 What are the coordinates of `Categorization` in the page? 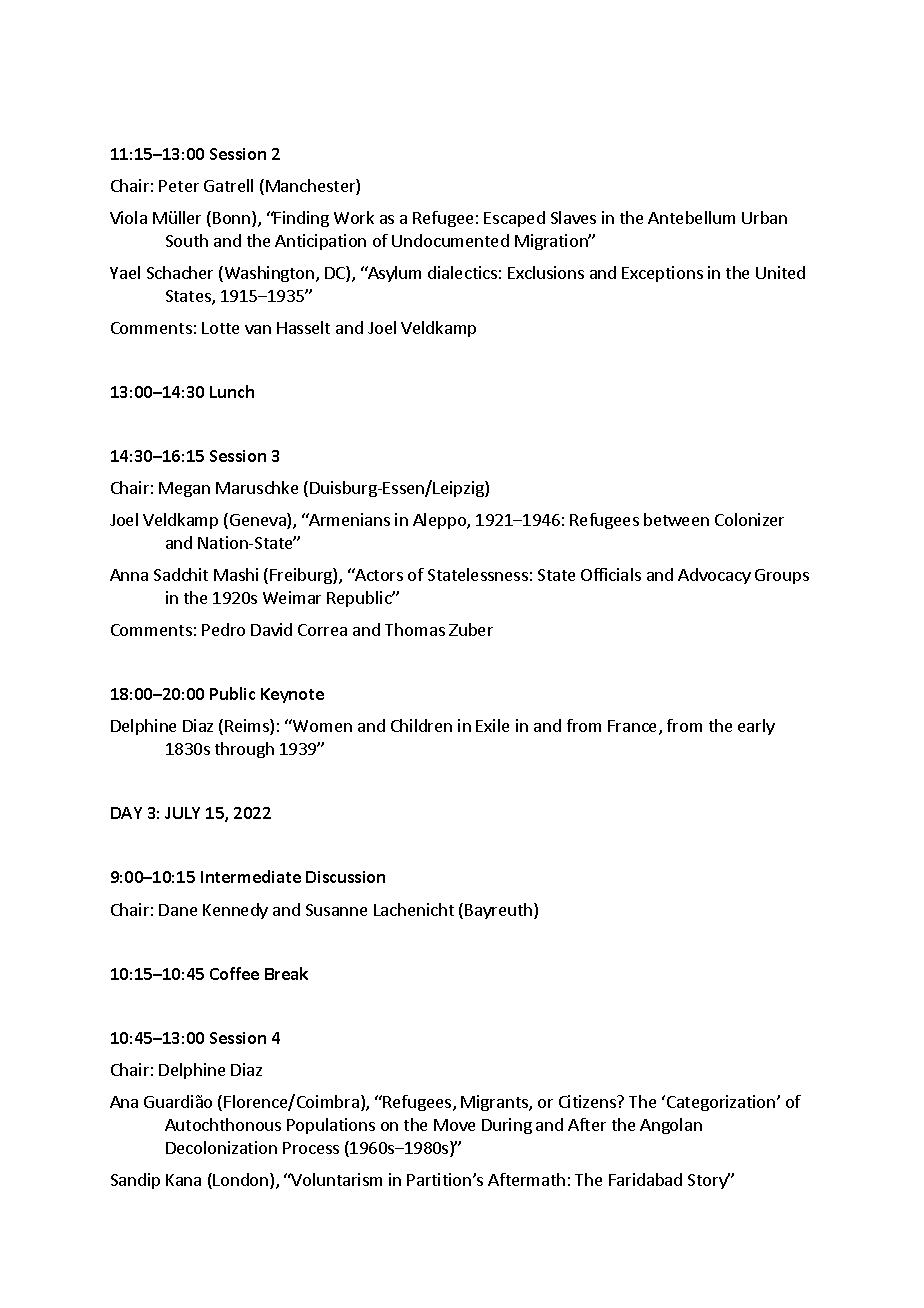 It's located at (721, 1103).
